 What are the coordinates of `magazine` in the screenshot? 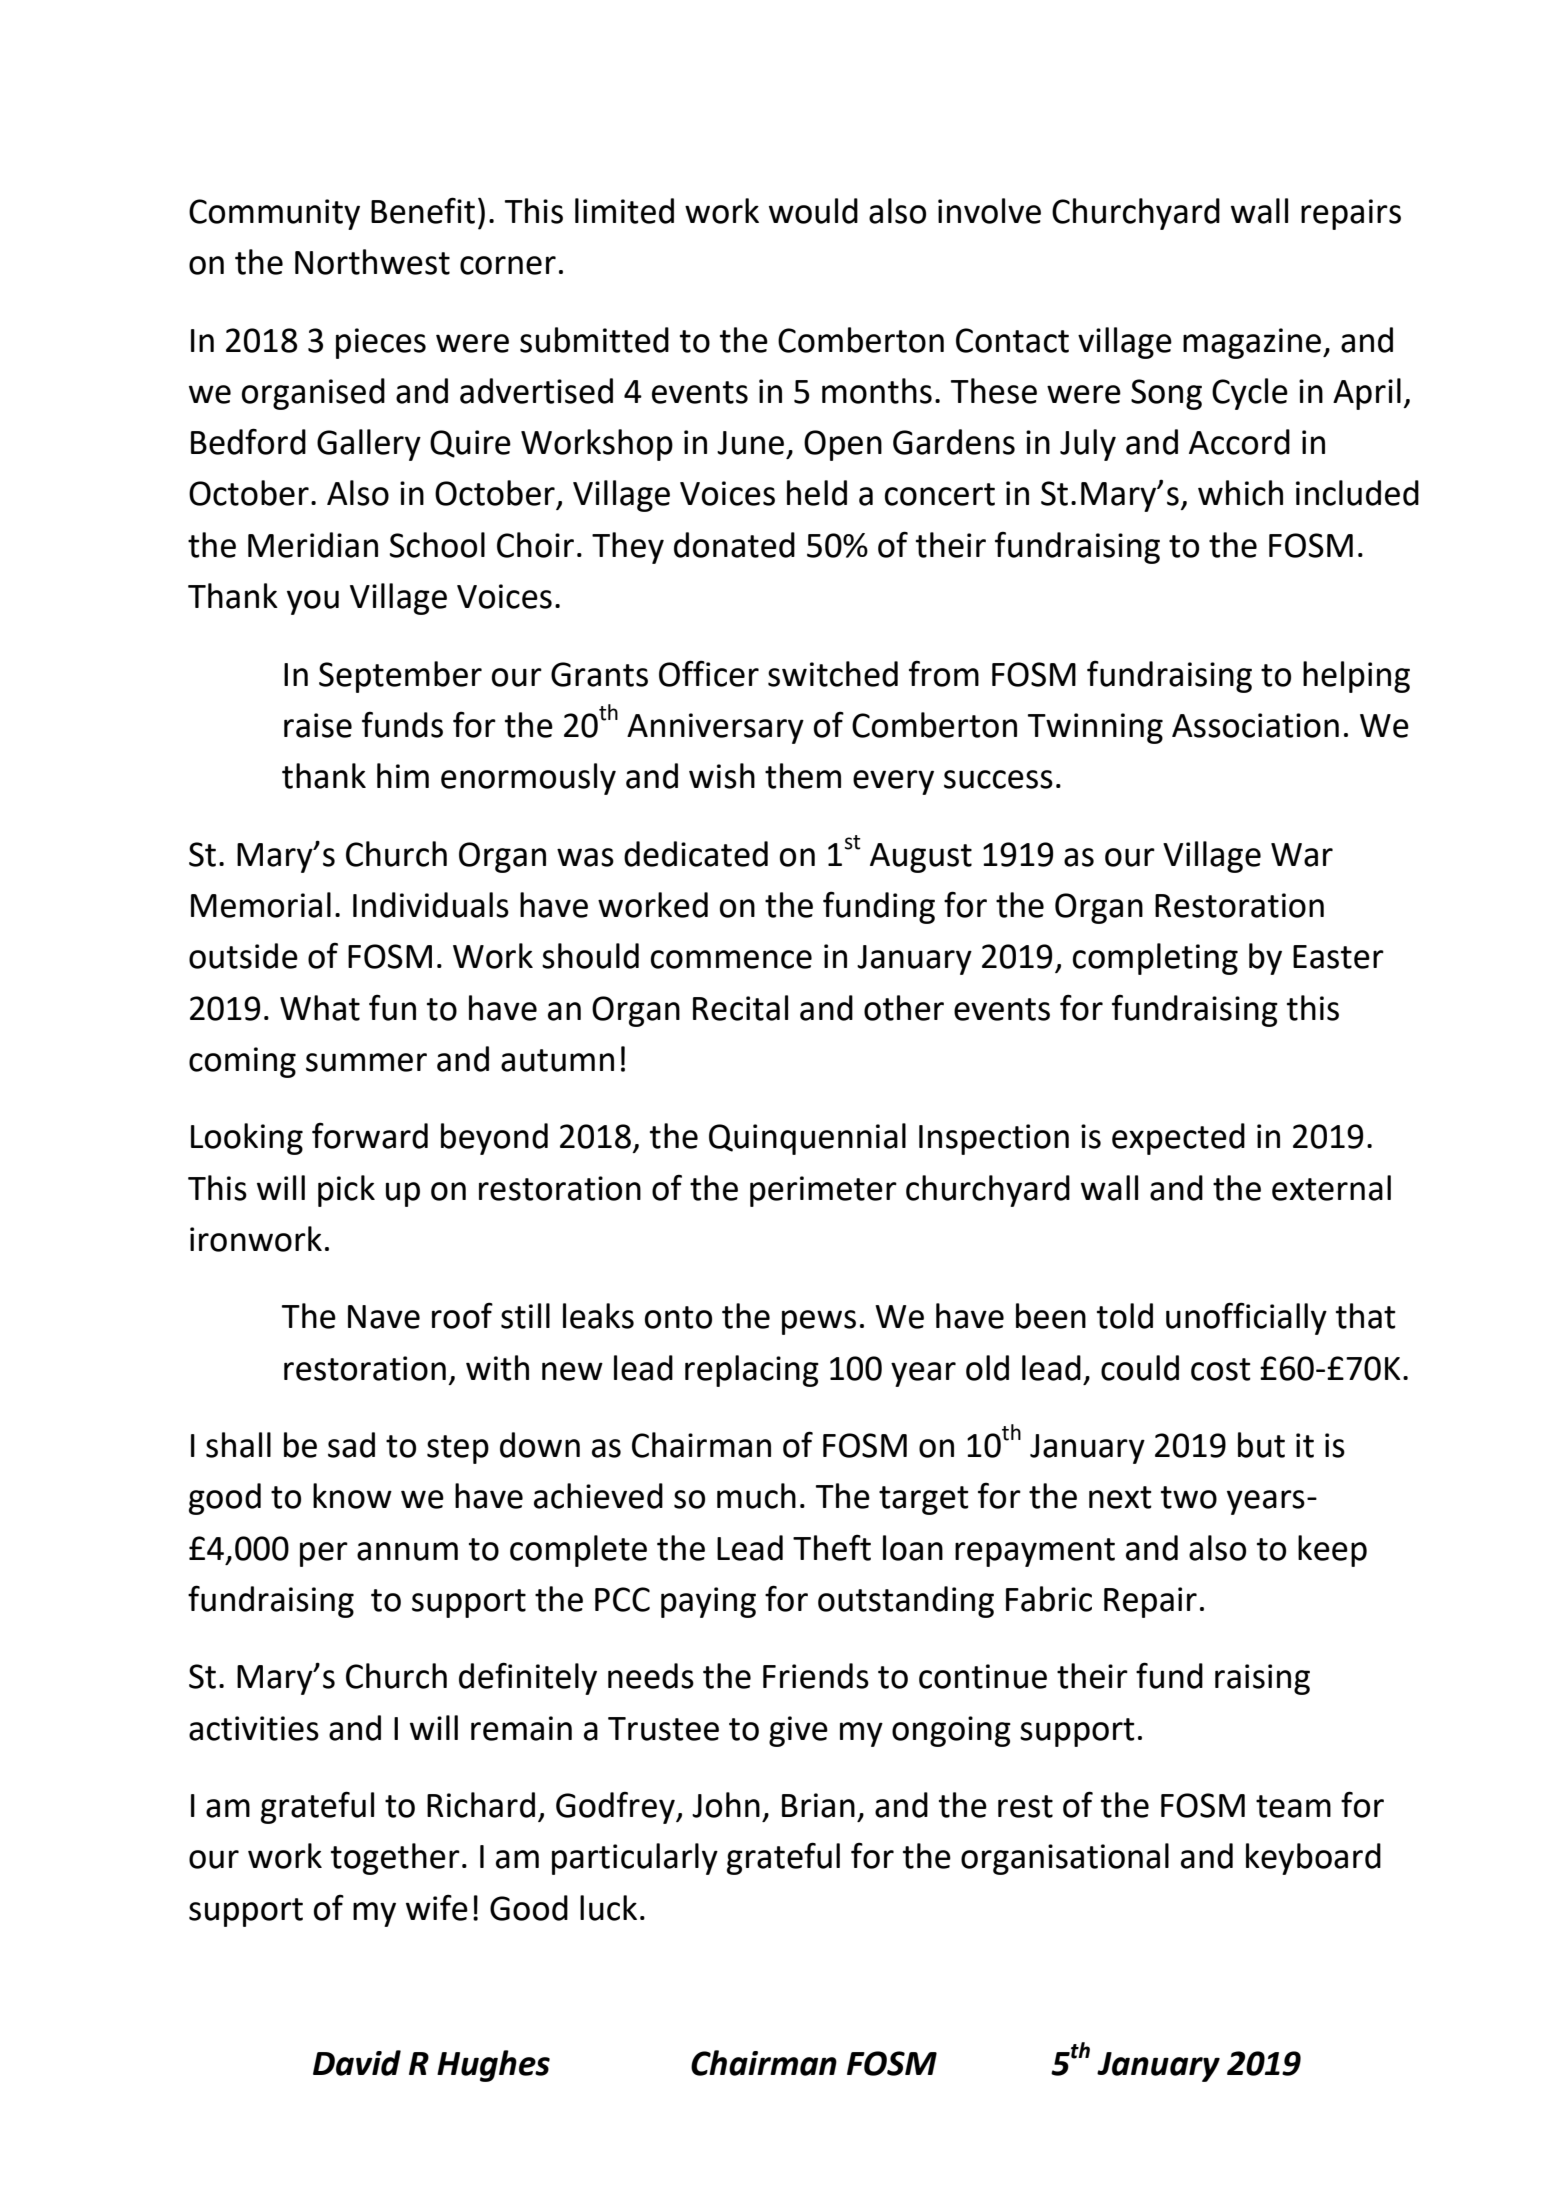 It's located at (1253, 343).
